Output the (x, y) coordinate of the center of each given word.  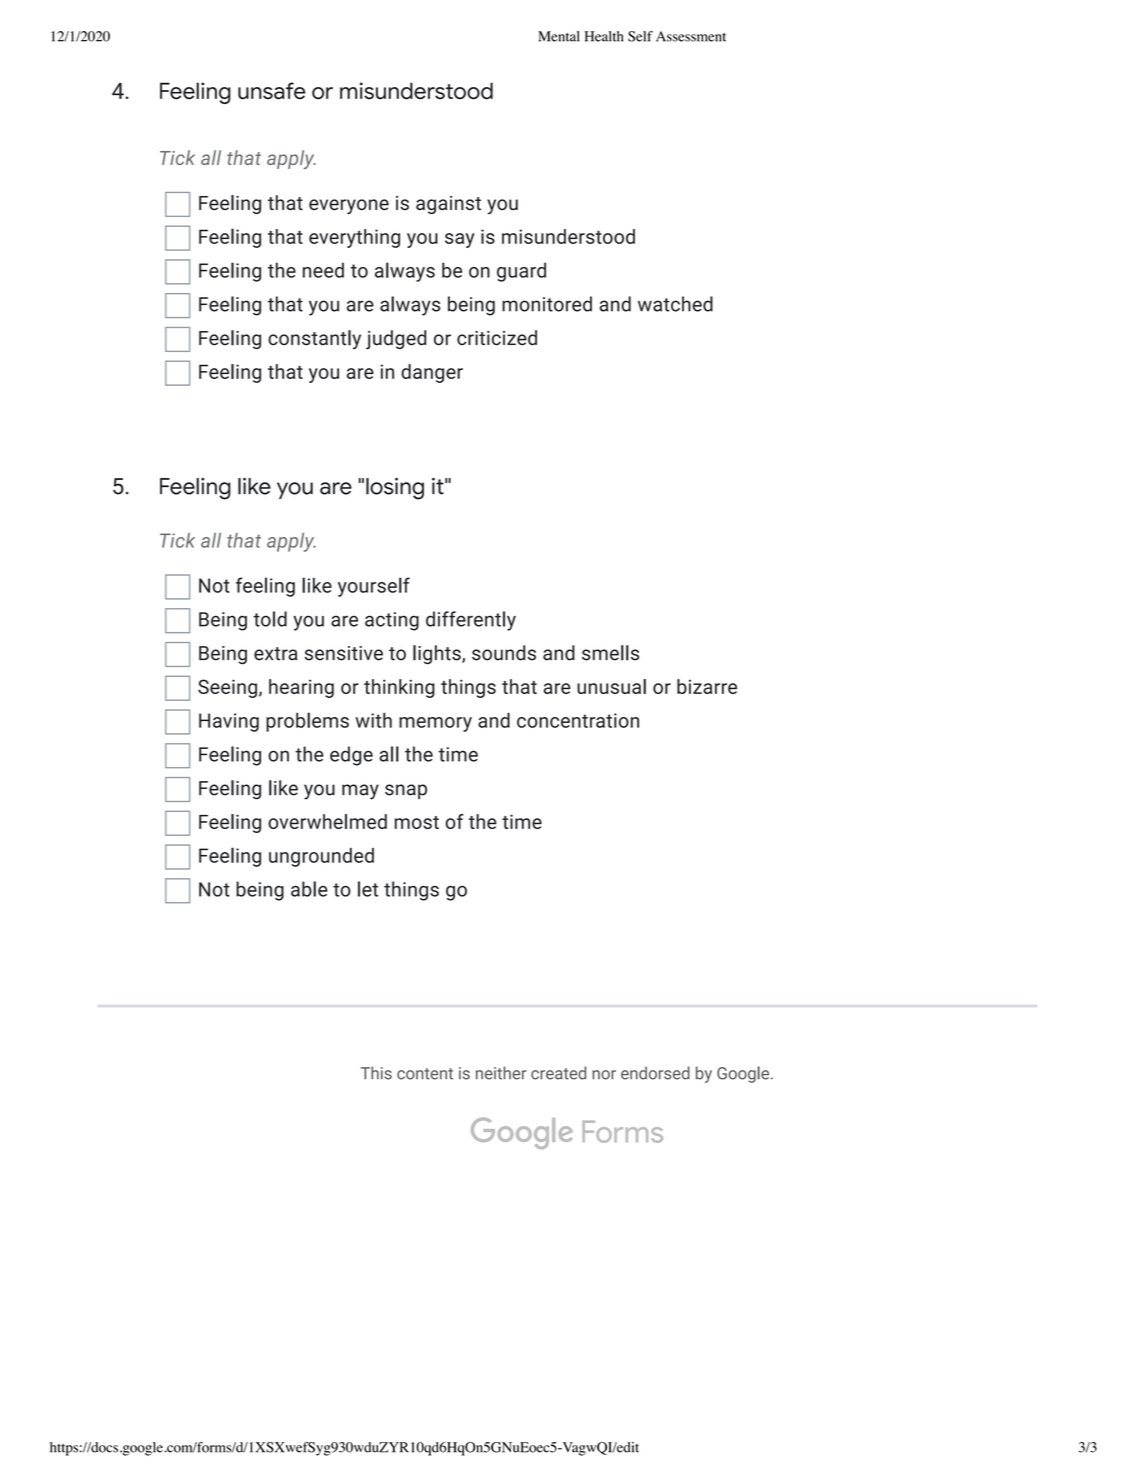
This (376, 1073)
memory (435, 724)
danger (432, 373)
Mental (559, 36)
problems (307, 722)
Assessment (691, 36)
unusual (611, 686)
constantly (314, 339)
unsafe (272, 91)
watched (675, 304)
